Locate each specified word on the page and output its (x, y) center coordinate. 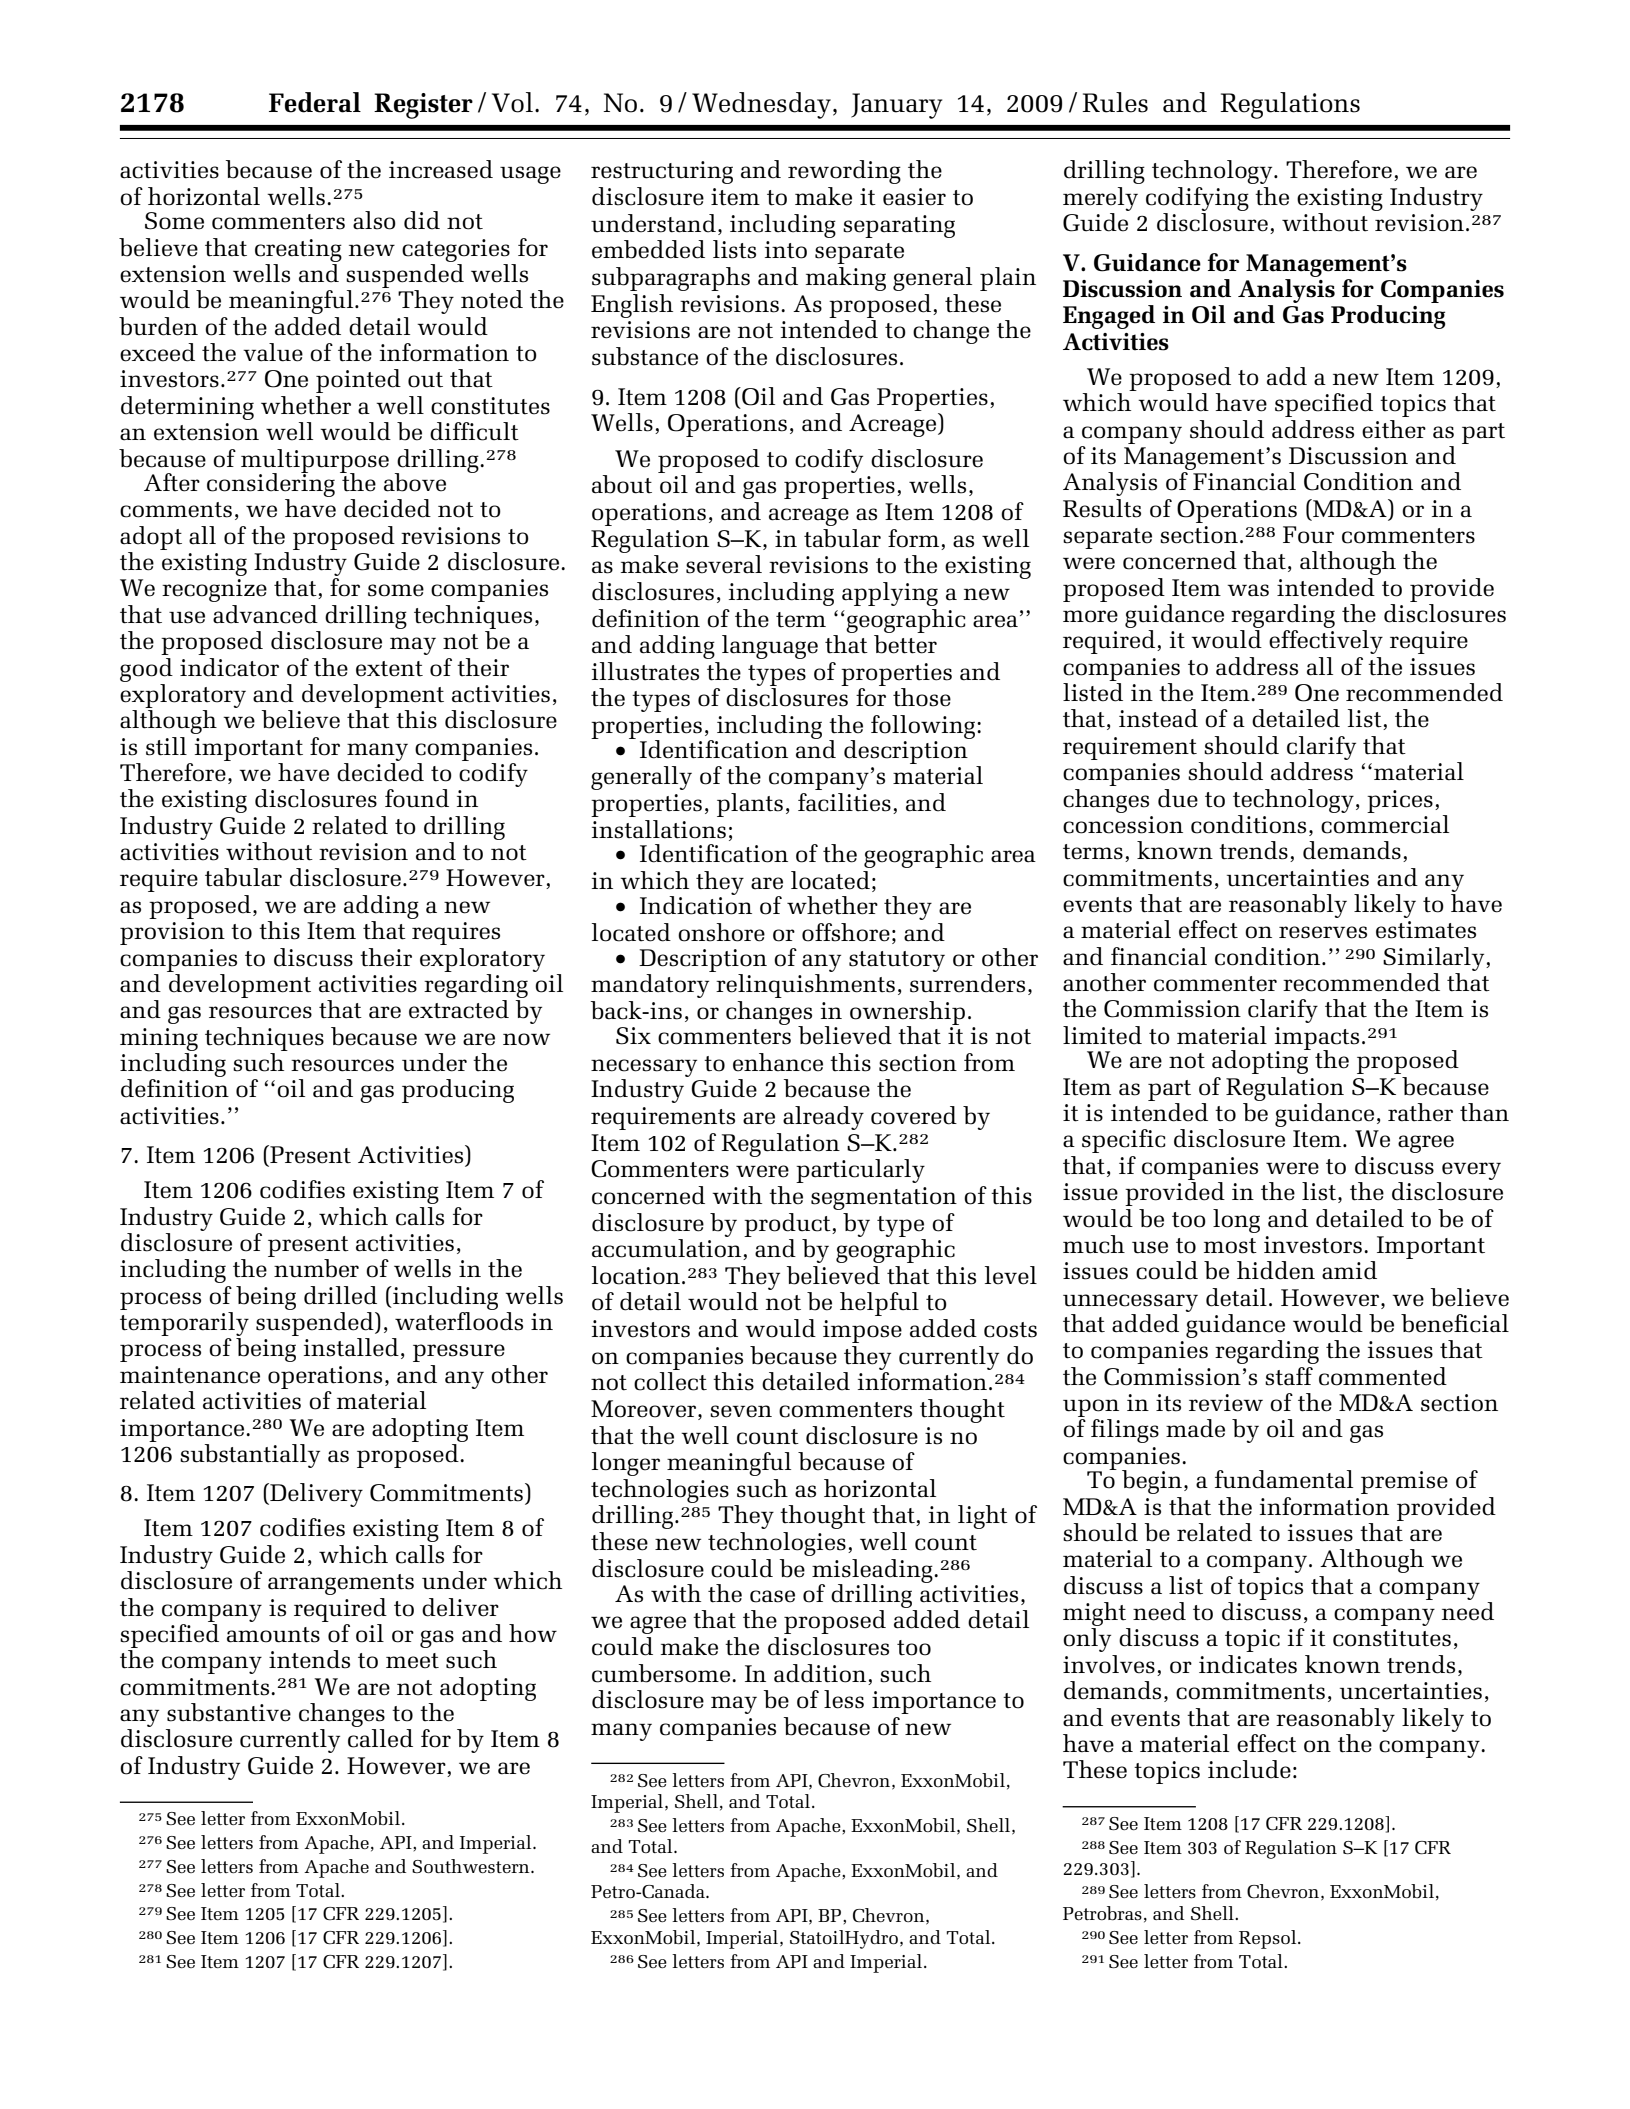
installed (351, 1347)
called (380, 1738)
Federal (315, 102)
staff (1289, 1376)
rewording (844, 172)
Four (1308, 535)
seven (741, 1411)
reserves (1323, 932)
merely (1100, 199)
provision (172, 933)
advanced (265, 614)
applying (890, 594)
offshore (846, 932)
